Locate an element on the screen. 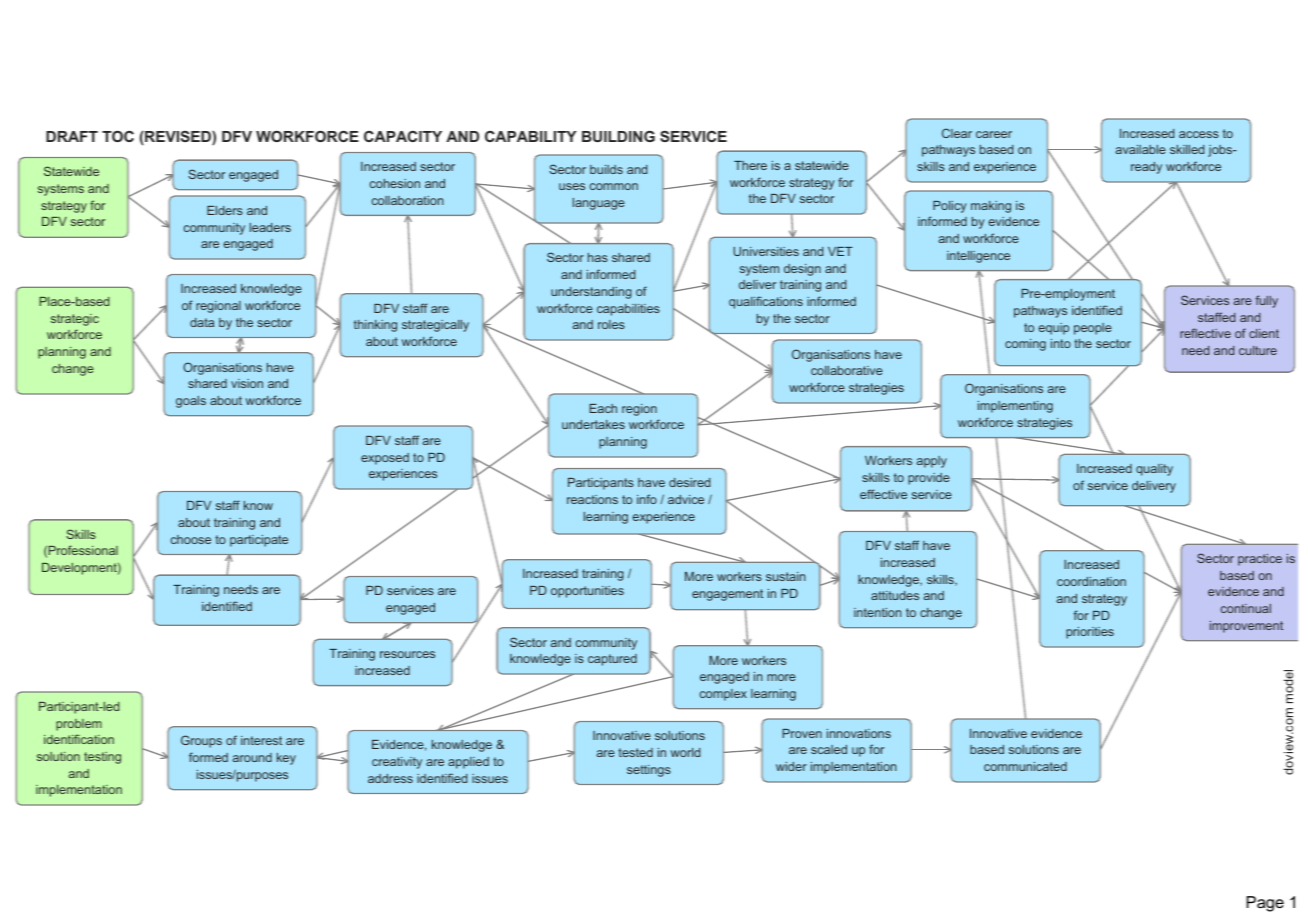 The image size is (1308, 924). advice is located at coordinates (686, 499).
